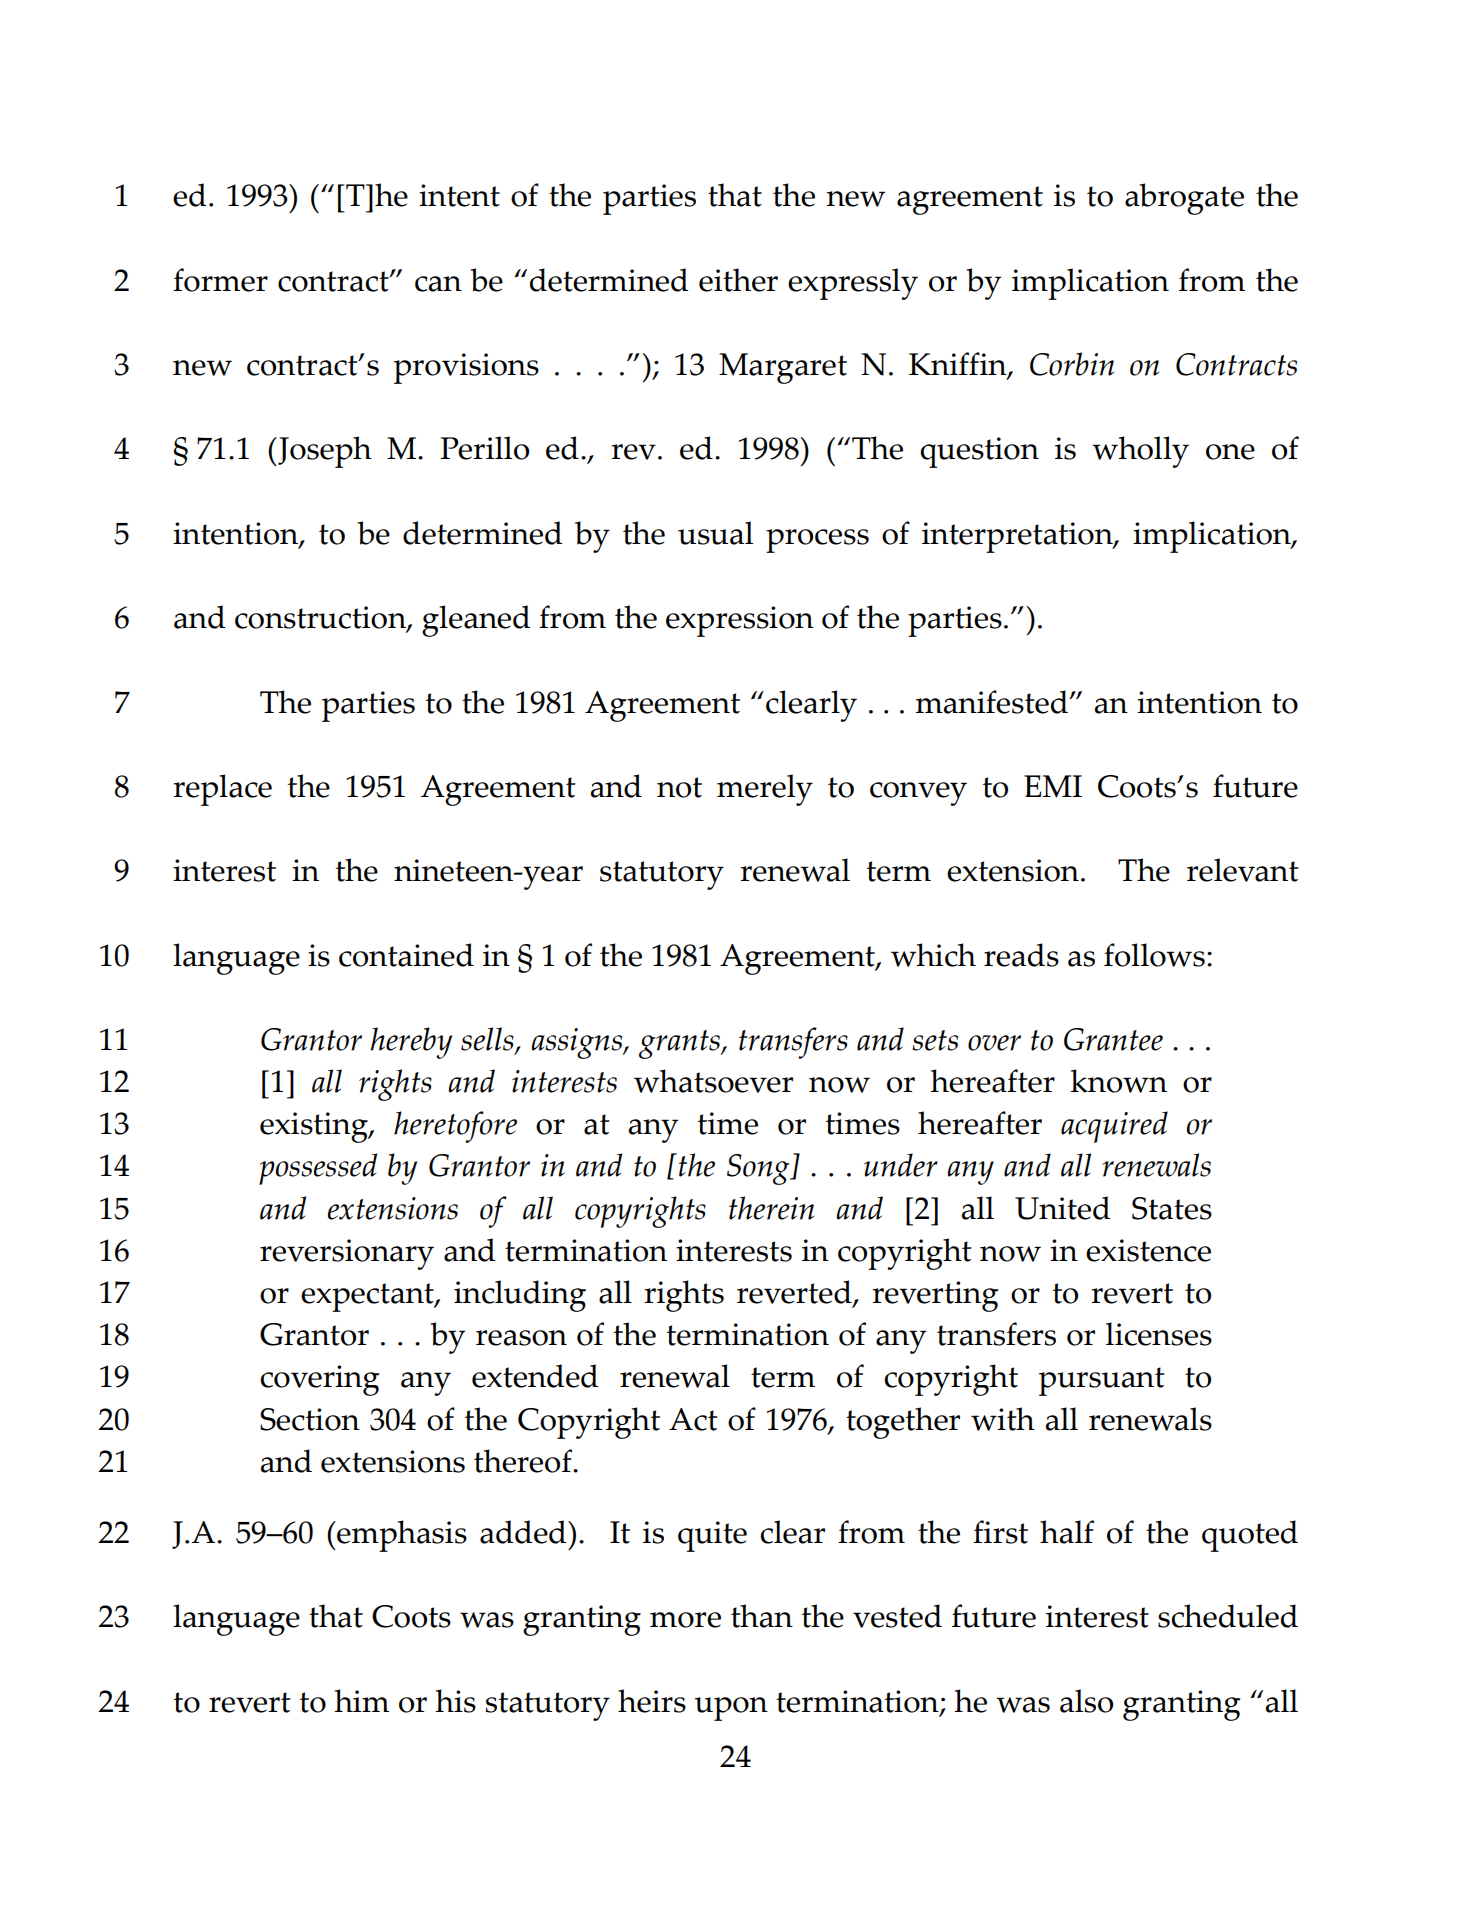 The width and height of the screenshot is (1472, 1905). Describe the element at coordinates (438, 284) in the screenshot. I see `can` at that location.
